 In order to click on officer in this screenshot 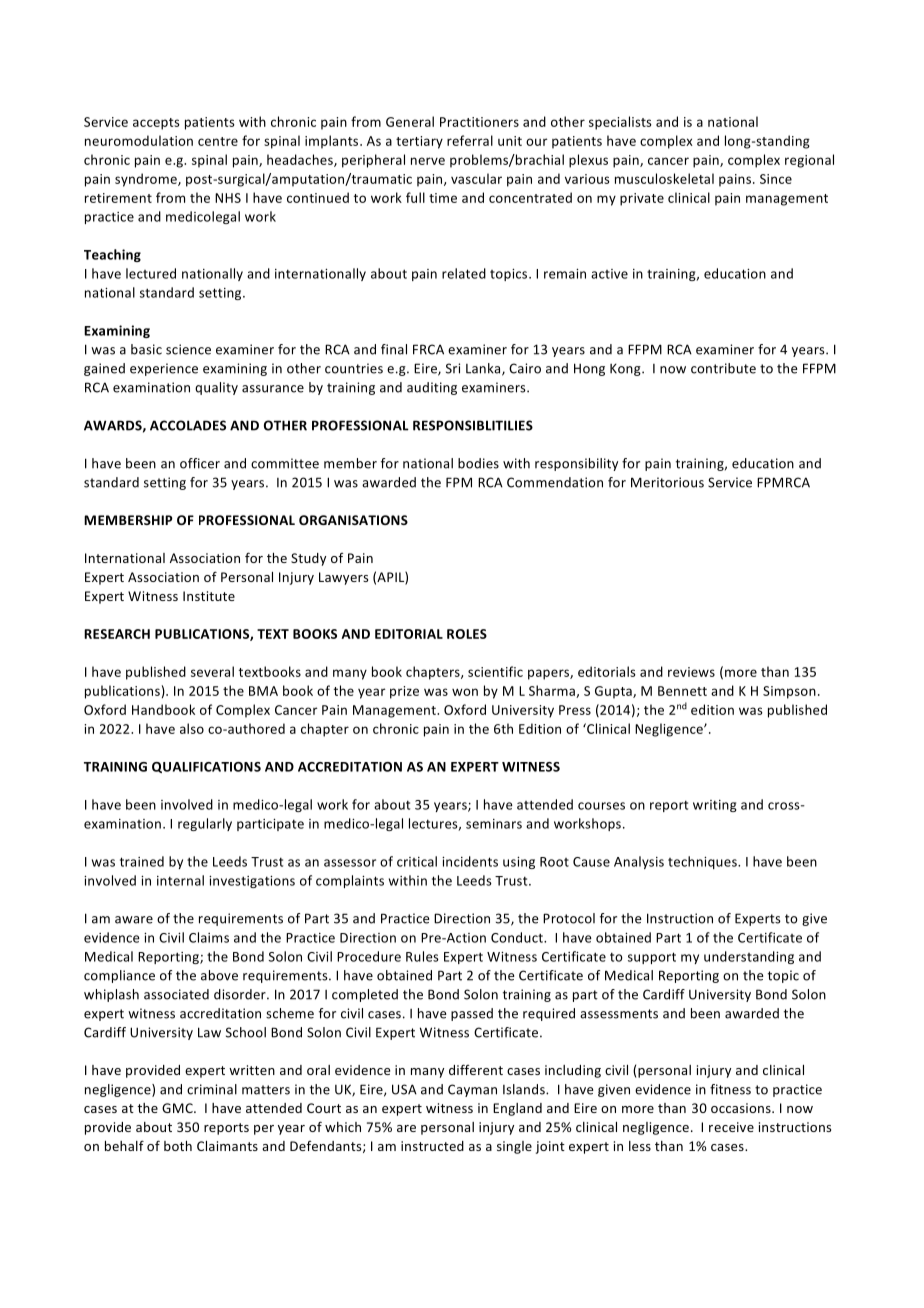, I will do `click(200, 463)`.
